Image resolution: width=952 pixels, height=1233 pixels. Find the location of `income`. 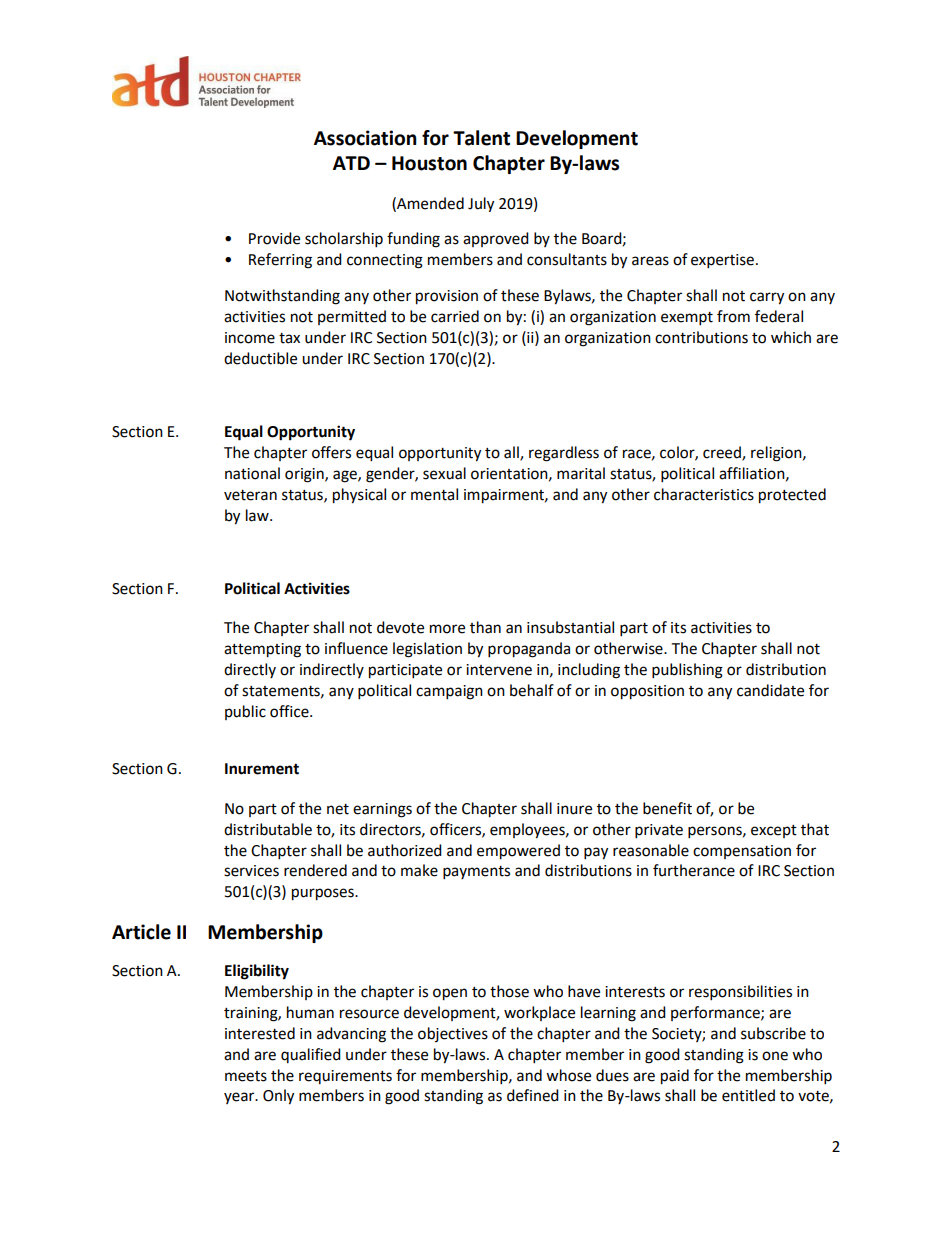

income is located at coordinates (250, 338).
